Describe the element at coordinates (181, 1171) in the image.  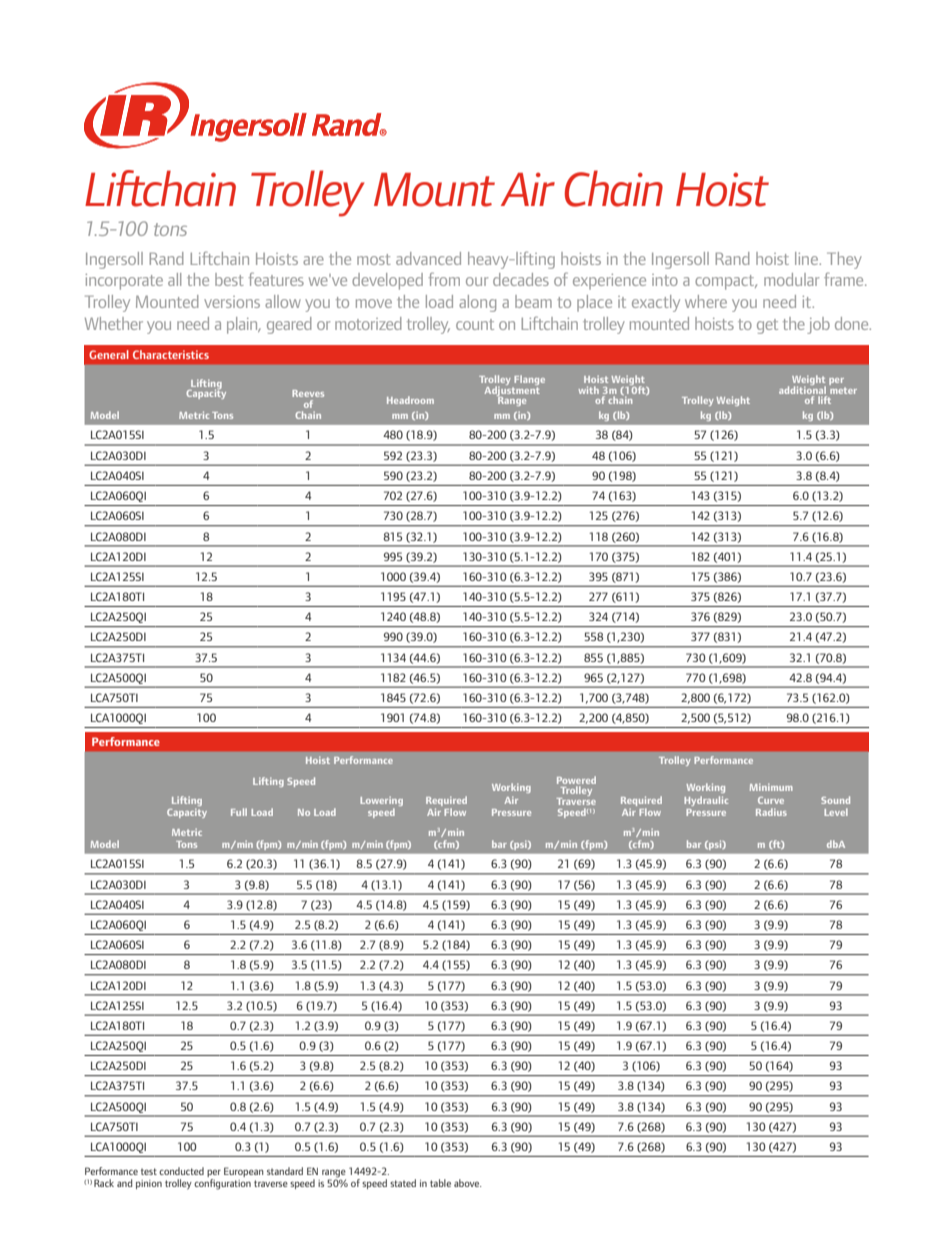
I see `conducted` at that location.
